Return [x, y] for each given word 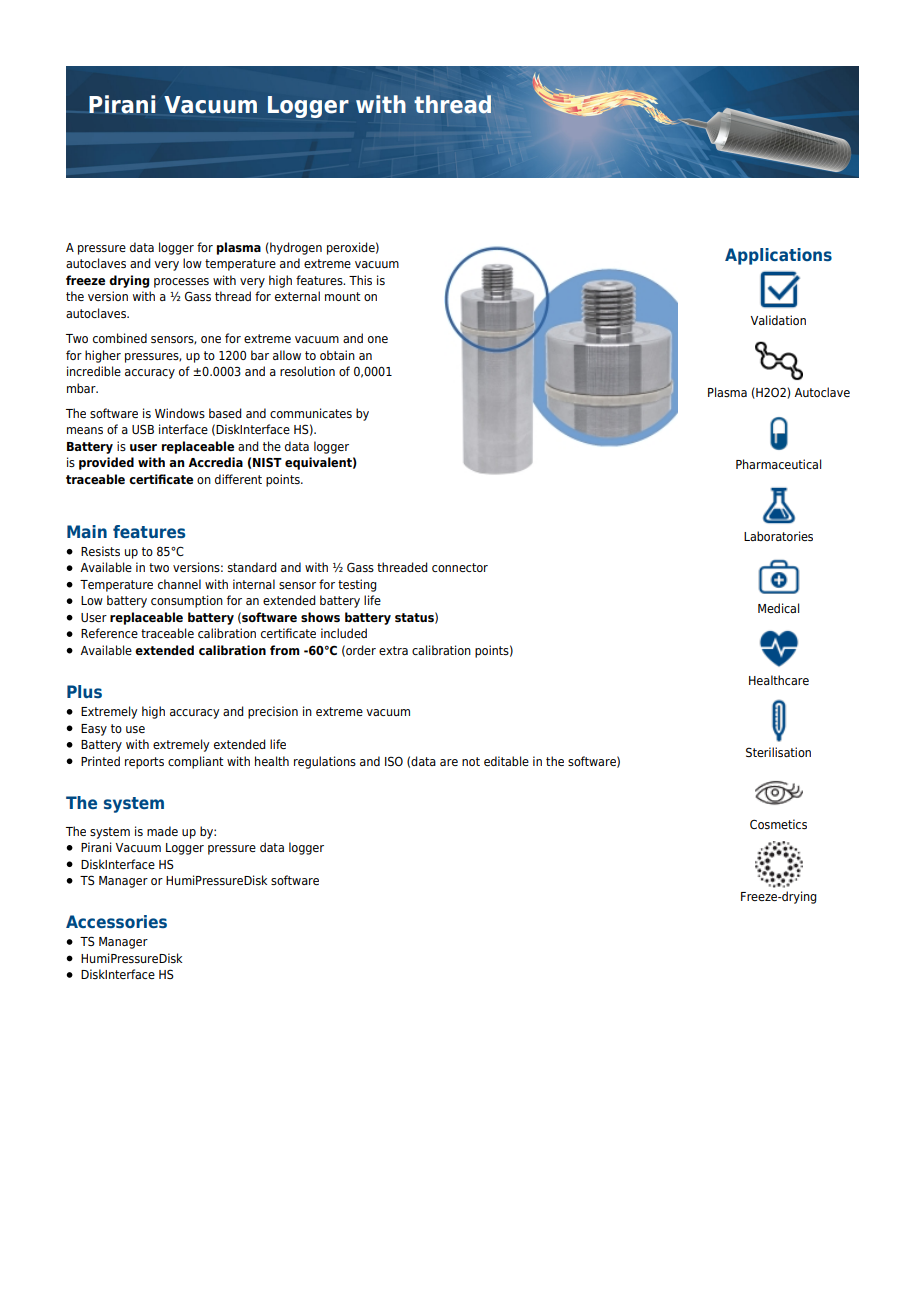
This [360, 280]
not [471, 761]
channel [179, 584]
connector [460, 567]
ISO [394, 761]
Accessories [116, 921]
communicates [311, 413]
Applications [778, 256]
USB [143, 429]
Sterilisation [778, 752]
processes [181, 283]
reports [144, 763]
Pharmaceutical [778, 464]
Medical [778, 608]
